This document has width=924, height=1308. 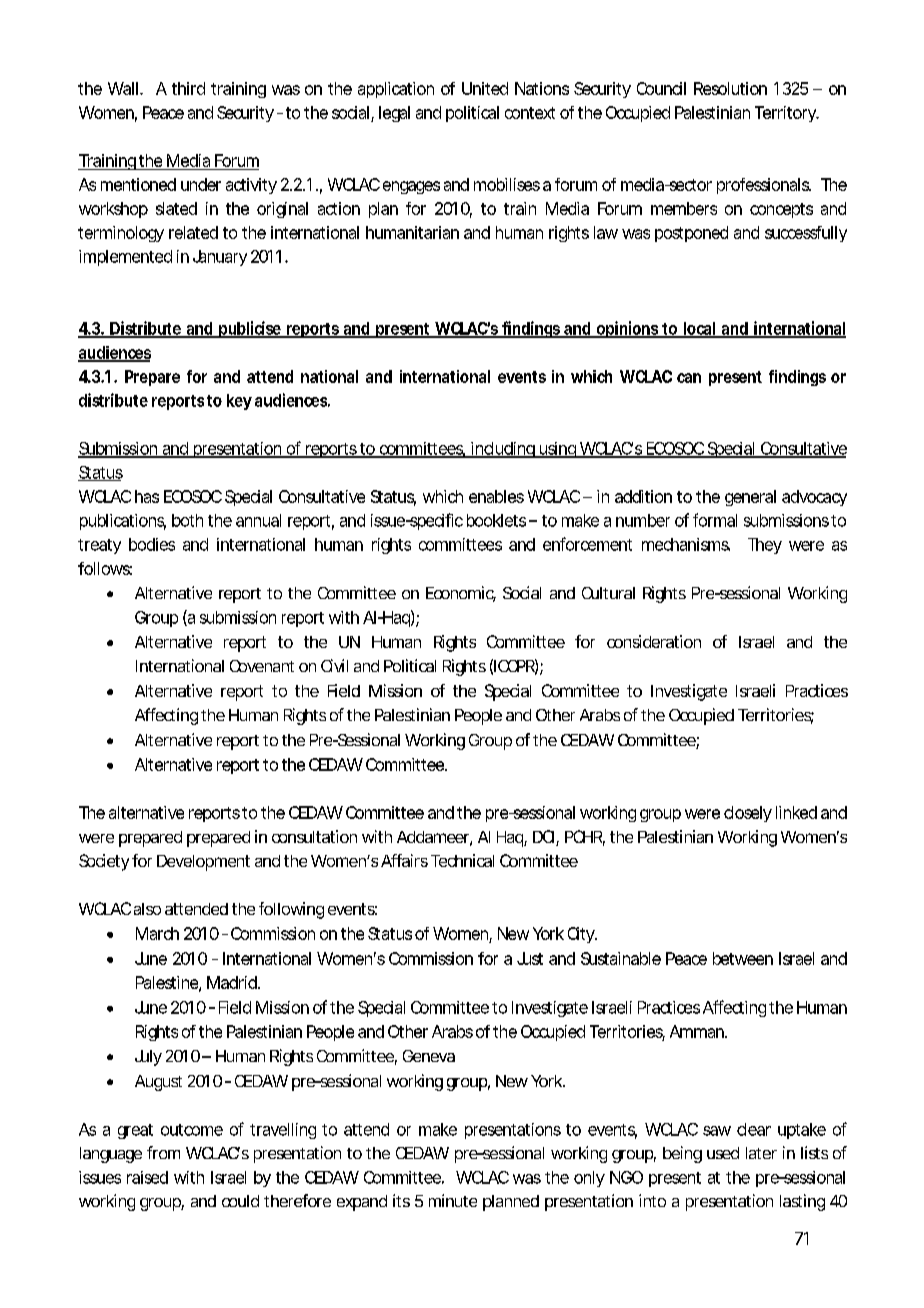 I want to click on used, so click(x=723, y=1153).
